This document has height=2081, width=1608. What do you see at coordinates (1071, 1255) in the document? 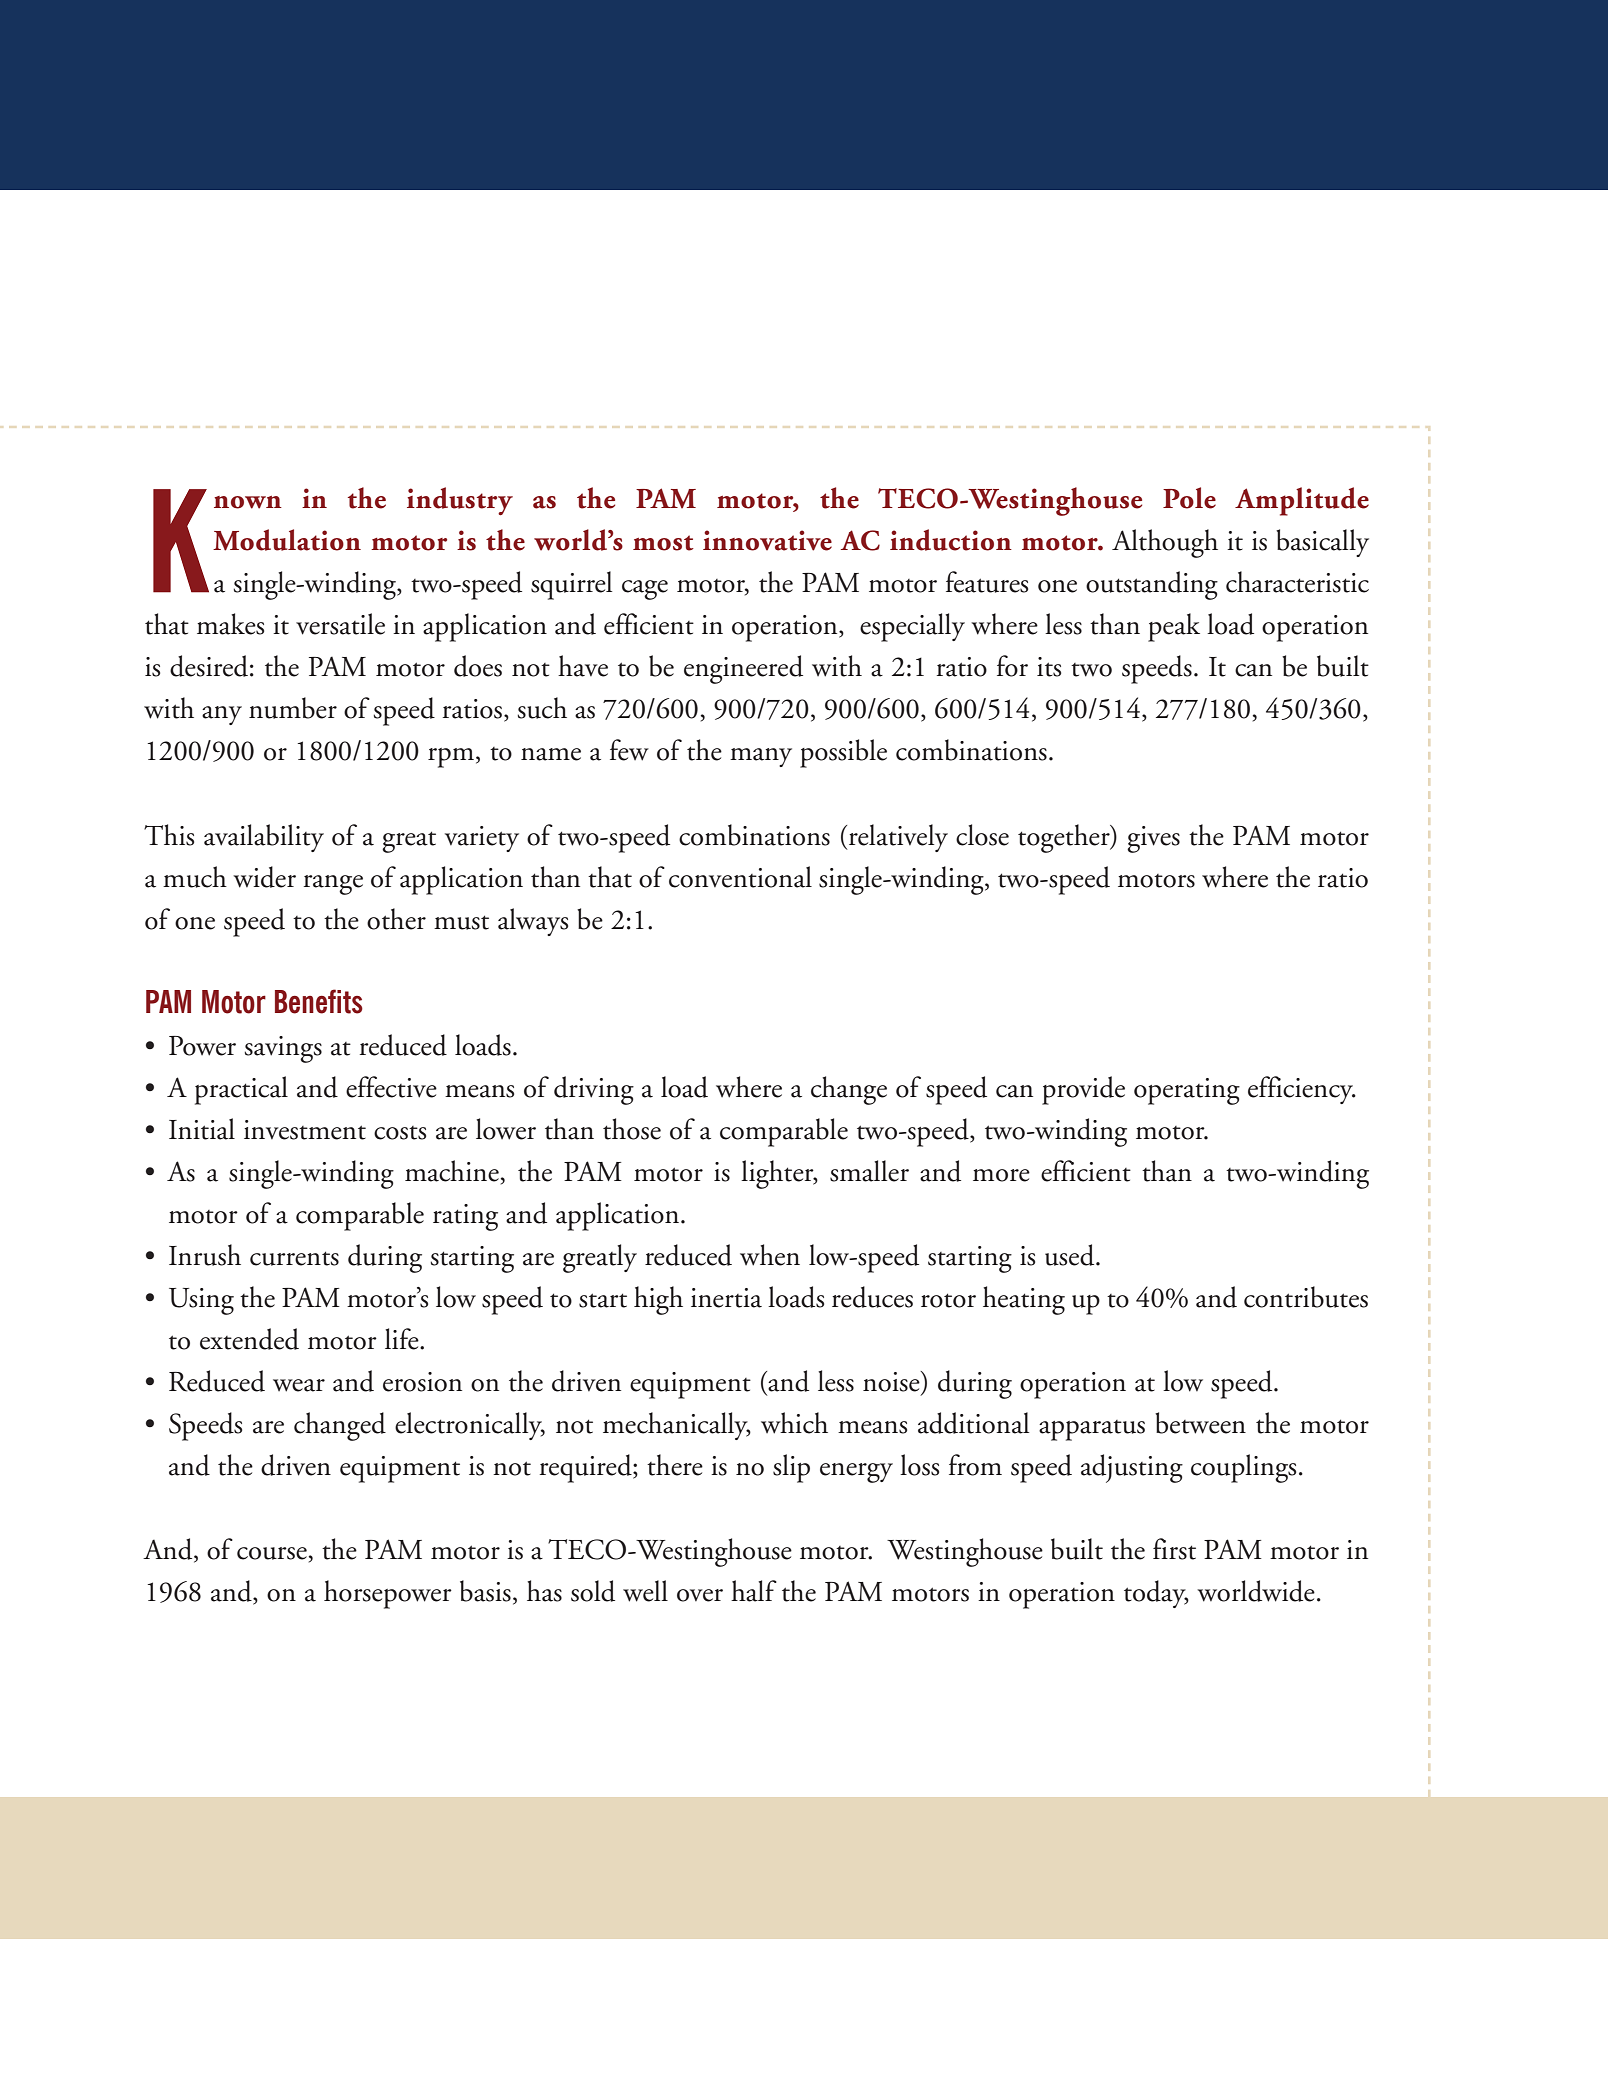
I see `used` at bounding box center [1071, 1255].
